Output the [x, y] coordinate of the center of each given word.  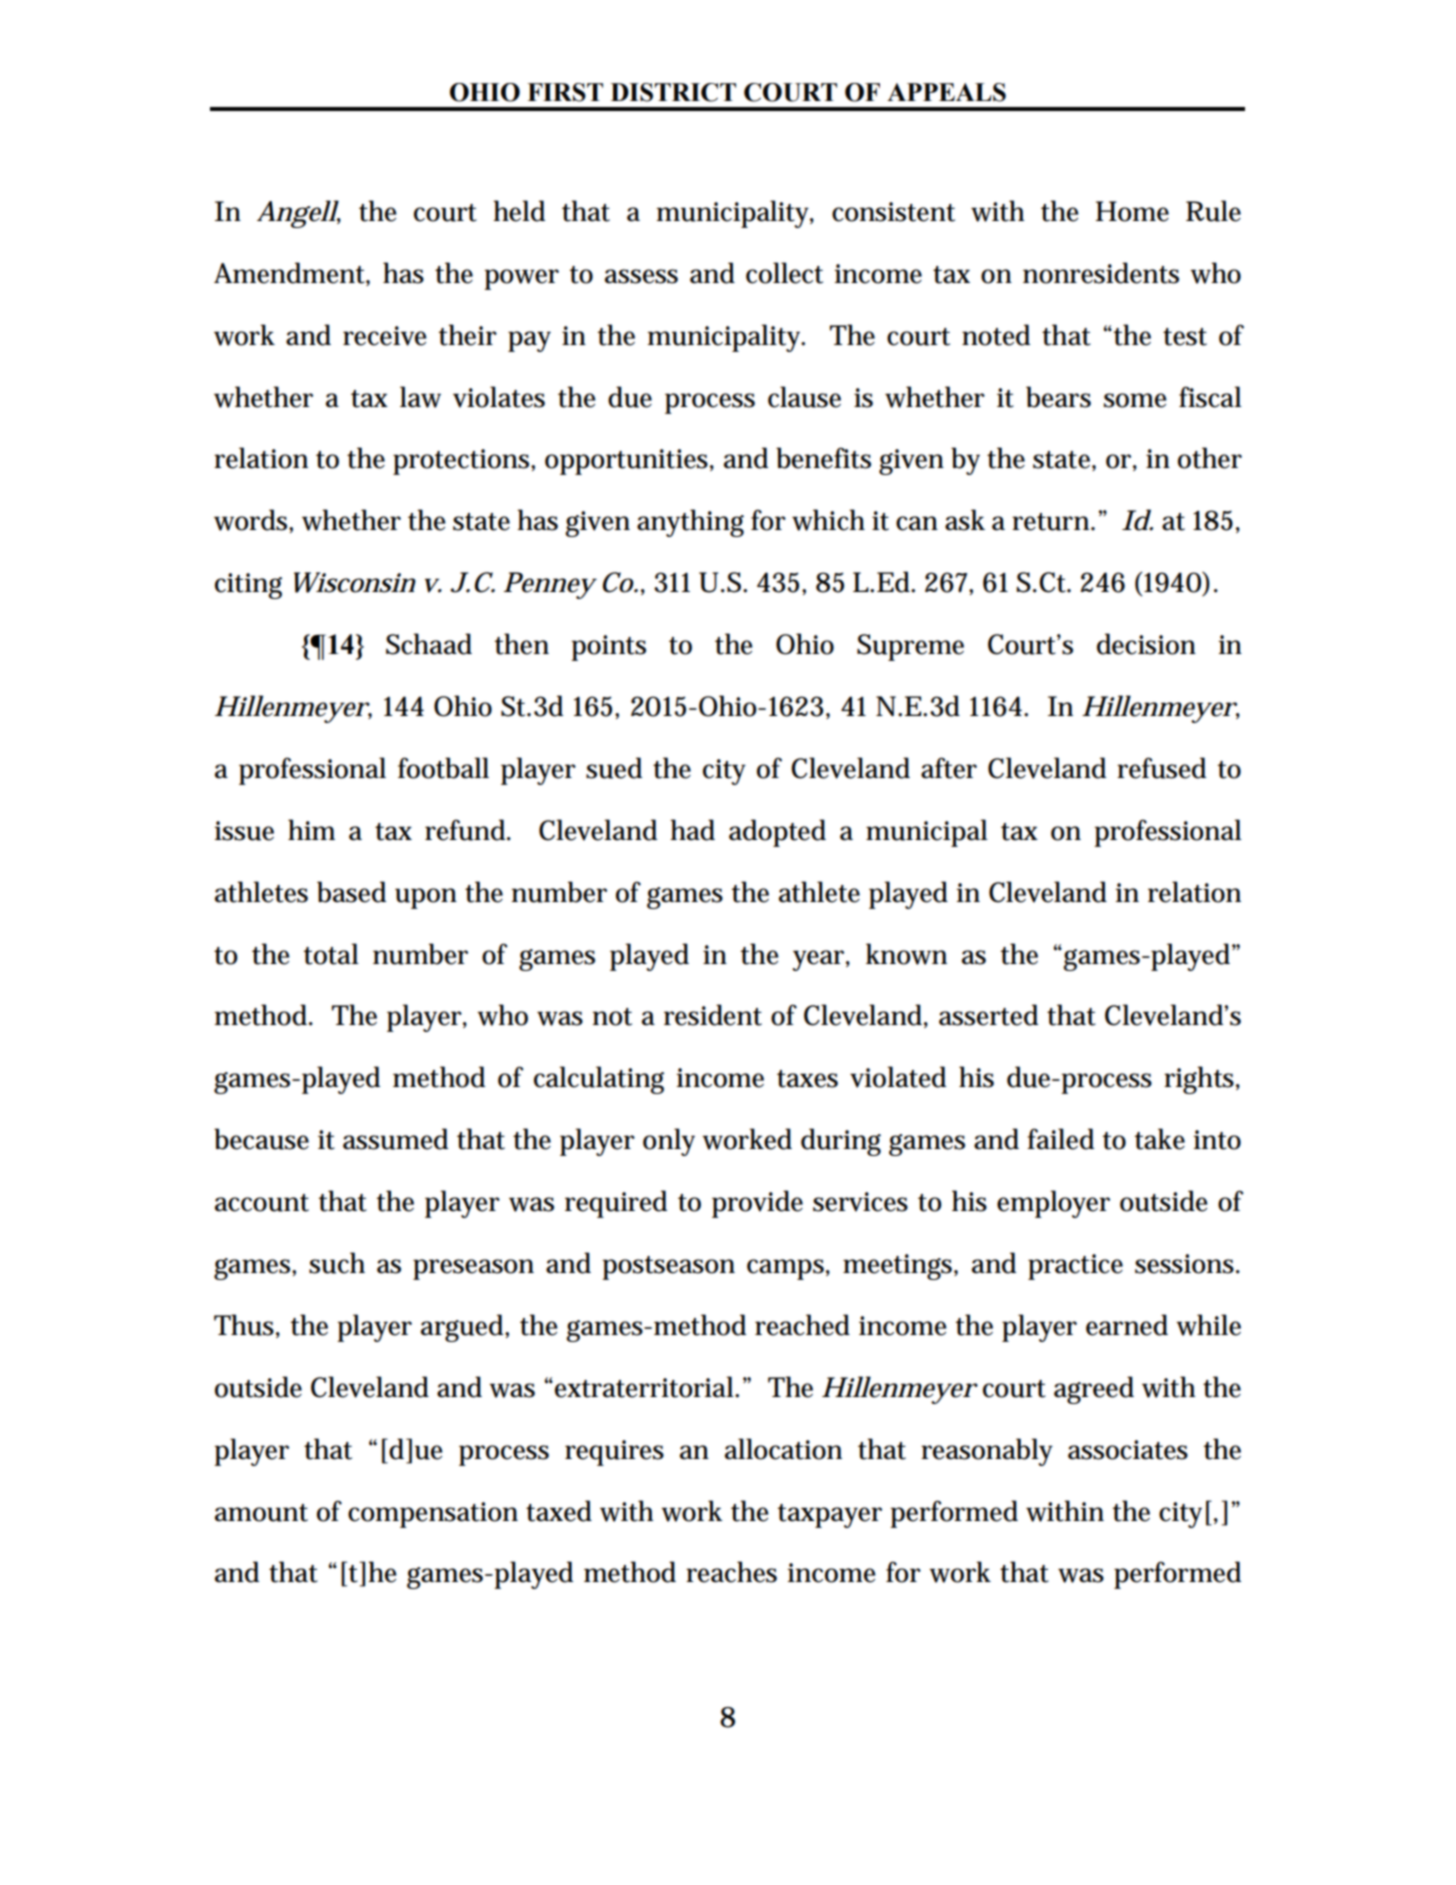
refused [1161, 768]
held [519, 211]
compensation [433, 1515]
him [311, 829]
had [692, 830]
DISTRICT [673, 92]
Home [1132, 211]
